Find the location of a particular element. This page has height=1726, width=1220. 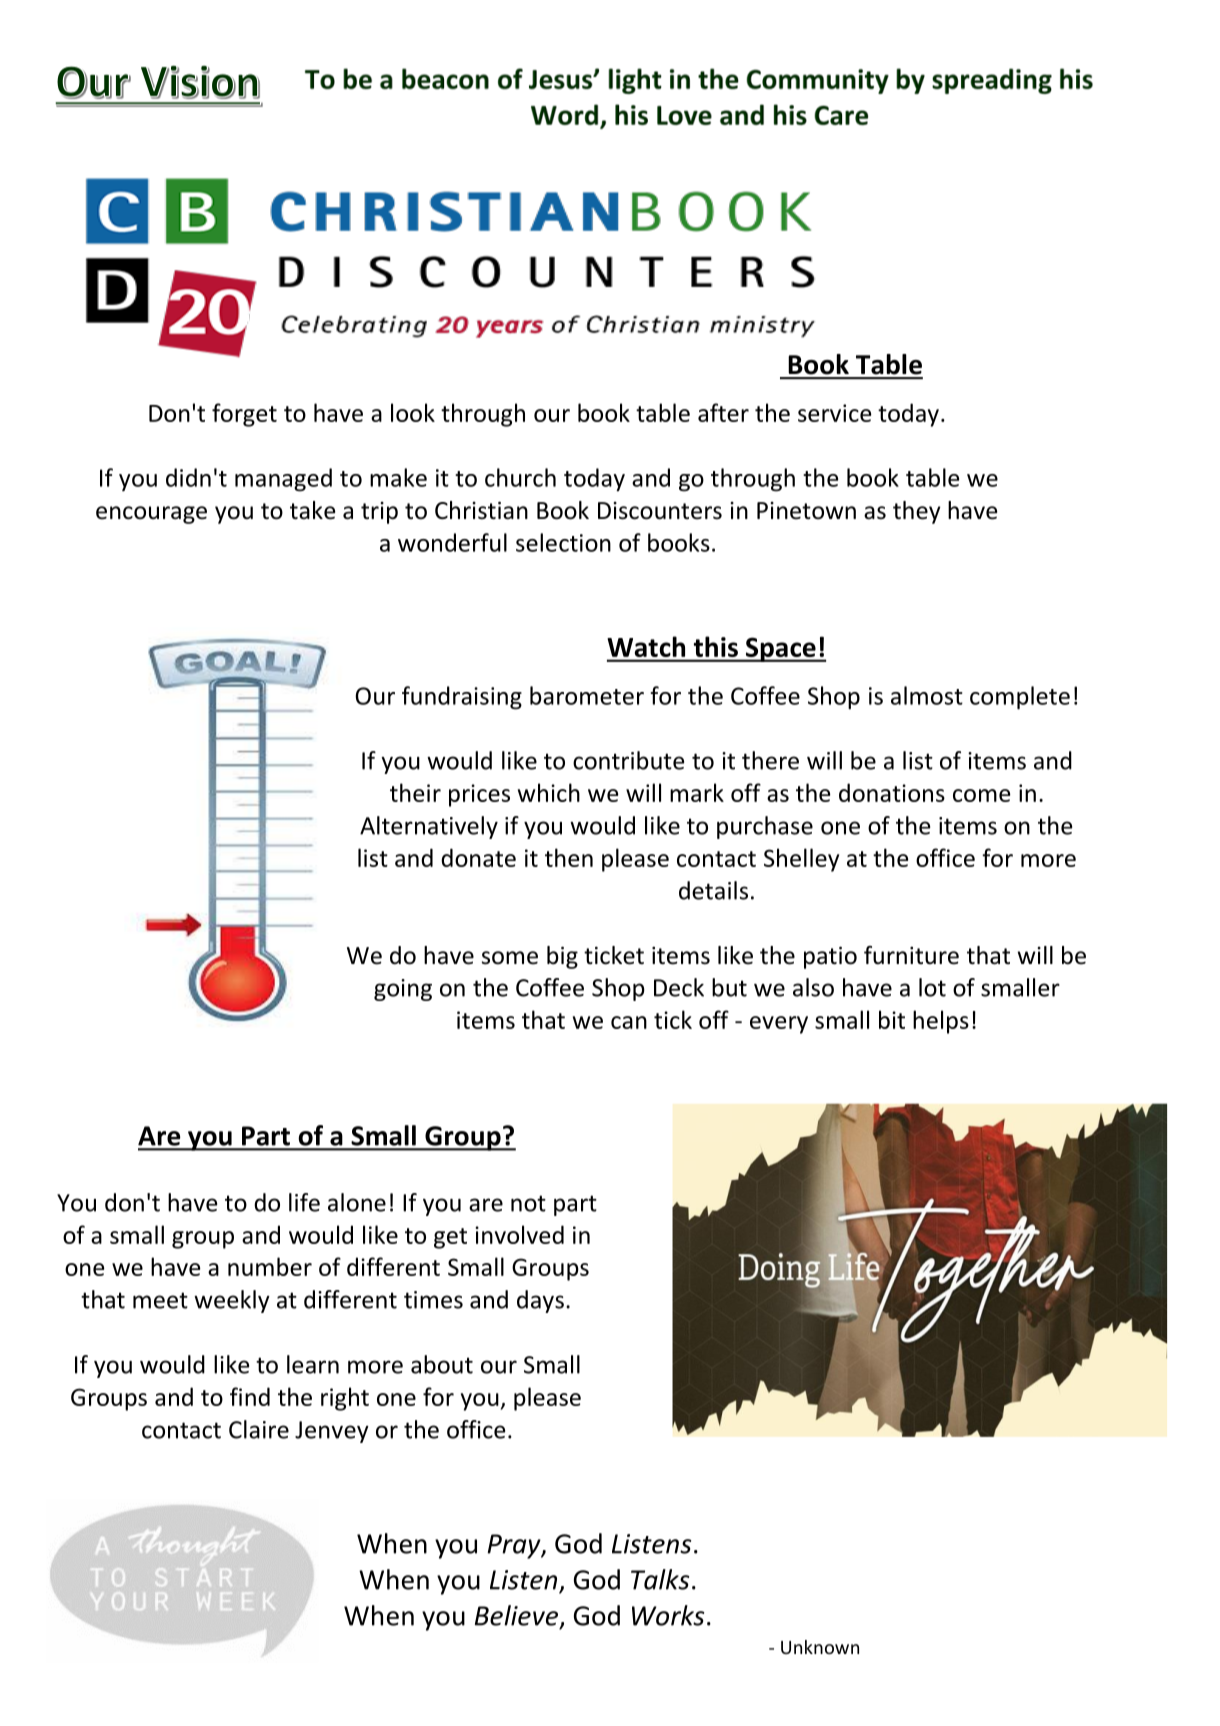

Believe is located at coordinates (518, 1616).
